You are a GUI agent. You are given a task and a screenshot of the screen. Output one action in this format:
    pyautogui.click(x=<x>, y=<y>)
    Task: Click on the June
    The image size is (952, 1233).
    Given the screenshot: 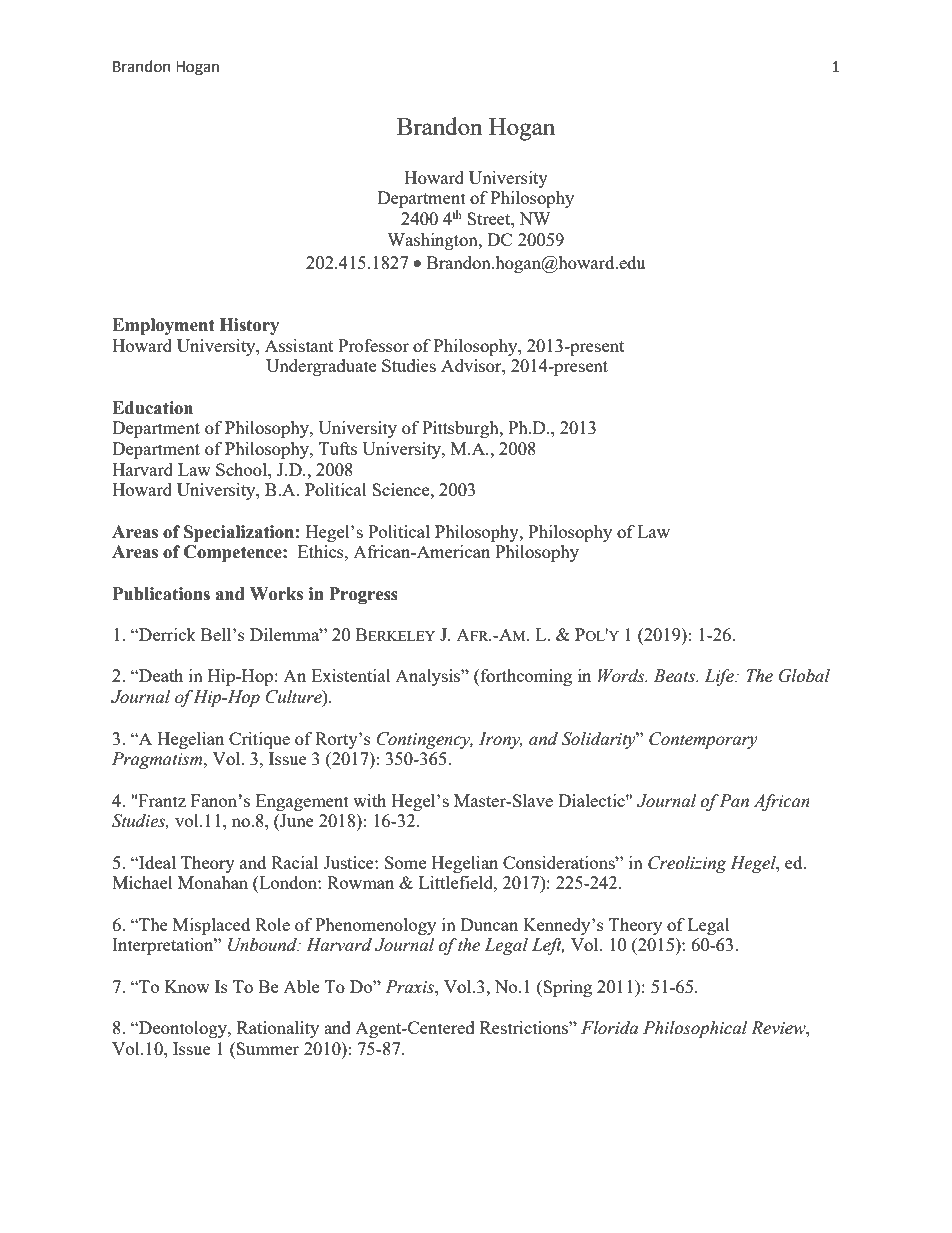 What is the action you would take?
    pyautogui.click(x=296, y=822)
